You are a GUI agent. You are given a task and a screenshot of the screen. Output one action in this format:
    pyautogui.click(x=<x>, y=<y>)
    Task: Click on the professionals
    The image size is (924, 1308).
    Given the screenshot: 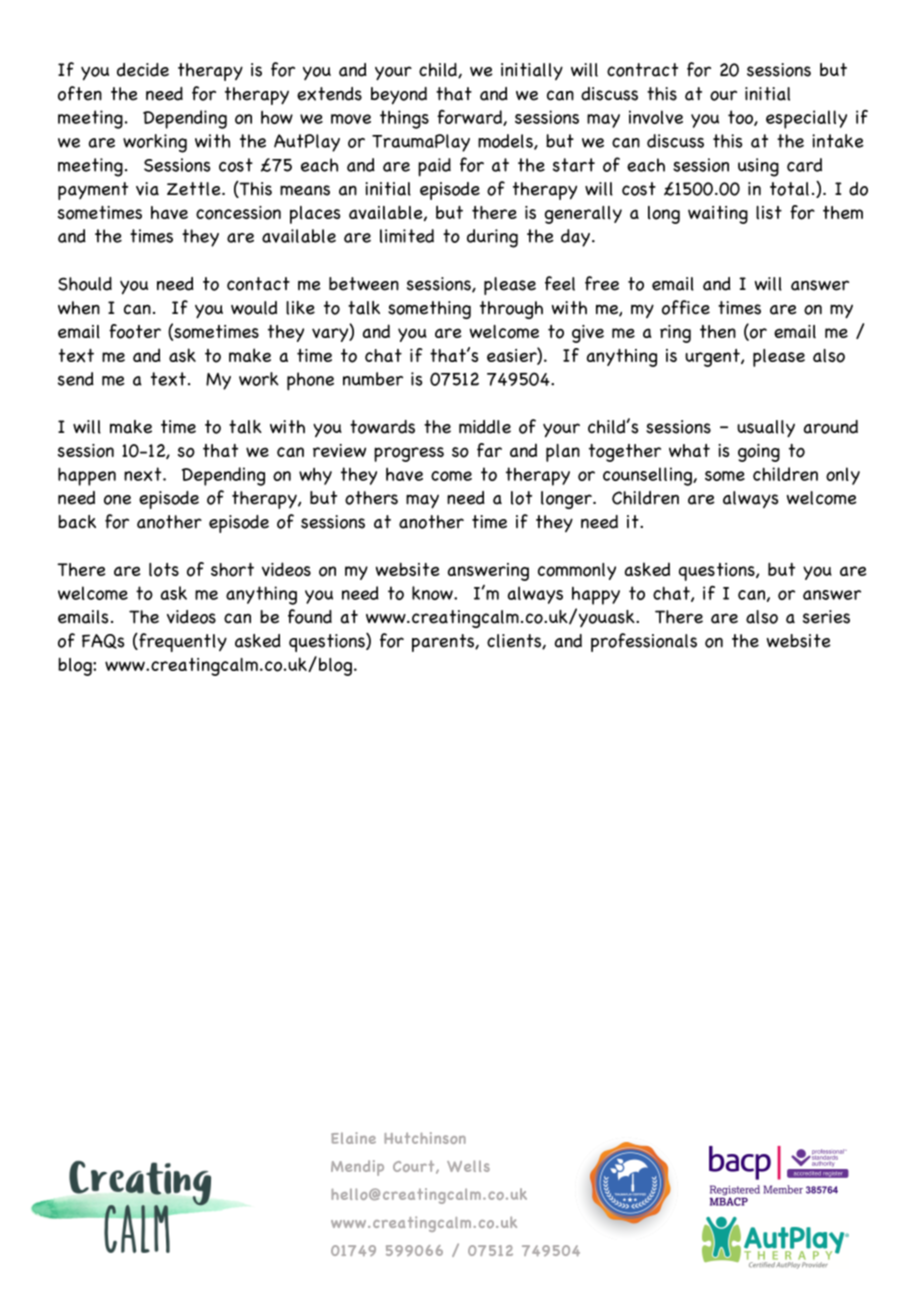 What is the action you would take?
    pyautogui.click(x=644, y=642)
